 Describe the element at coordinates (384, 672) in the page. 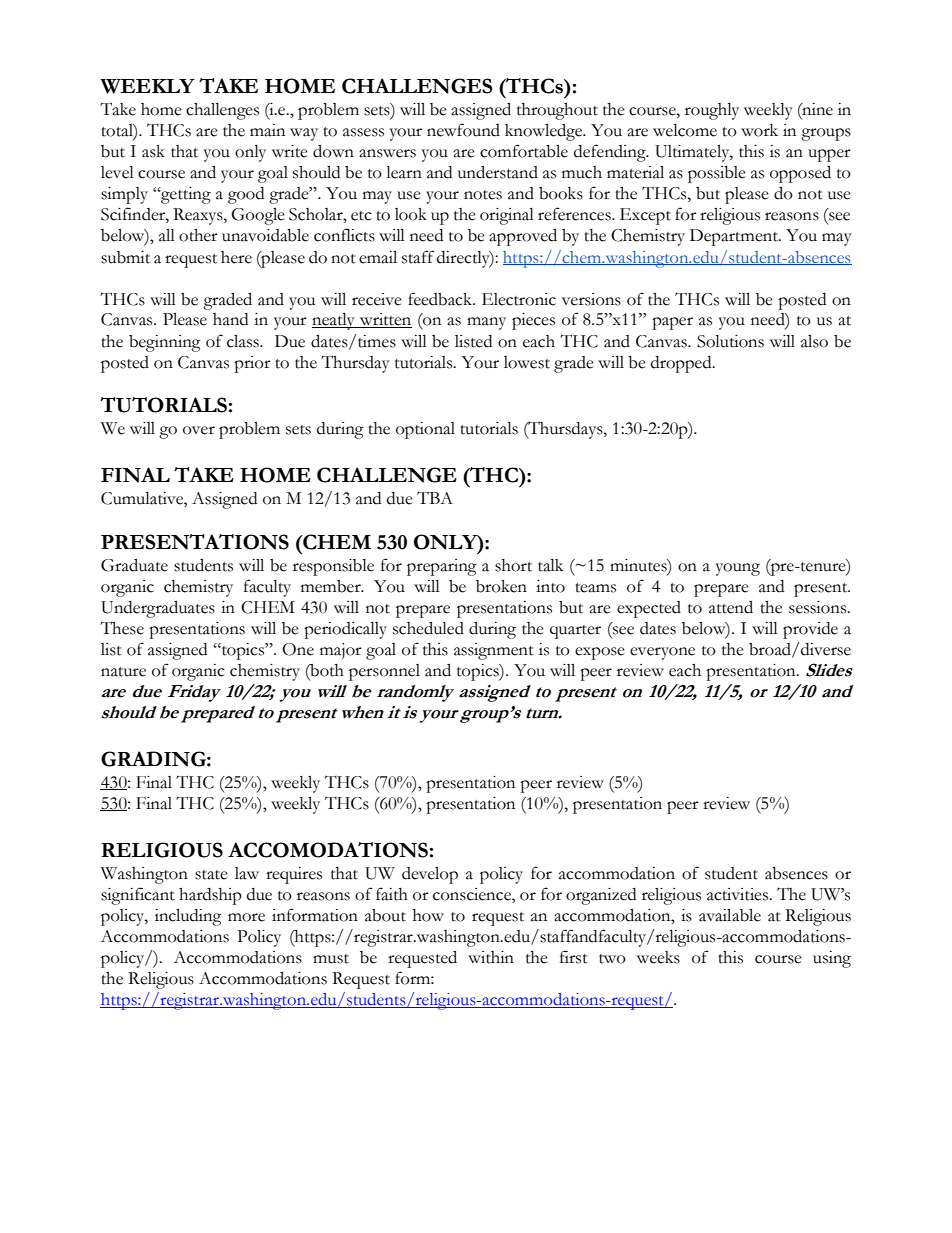

I see `personnel` at that location.
